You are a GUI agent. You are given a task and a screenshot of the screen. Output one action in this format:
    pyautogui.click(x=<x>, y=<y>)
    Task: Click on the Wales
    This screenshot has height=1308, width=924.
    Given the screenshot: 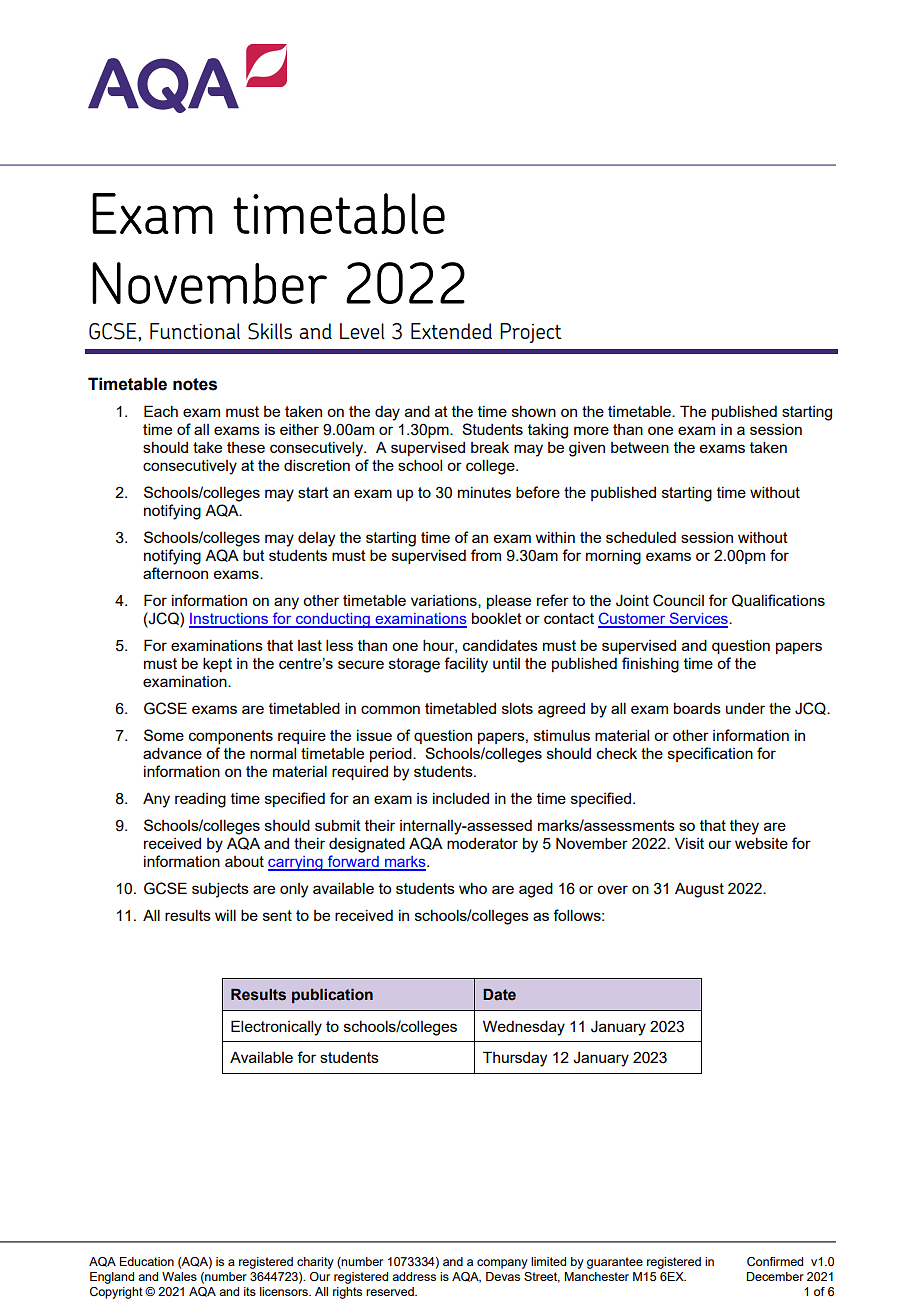 What is the action you would take?
    pyautogui.click(x=179, y=1276)
